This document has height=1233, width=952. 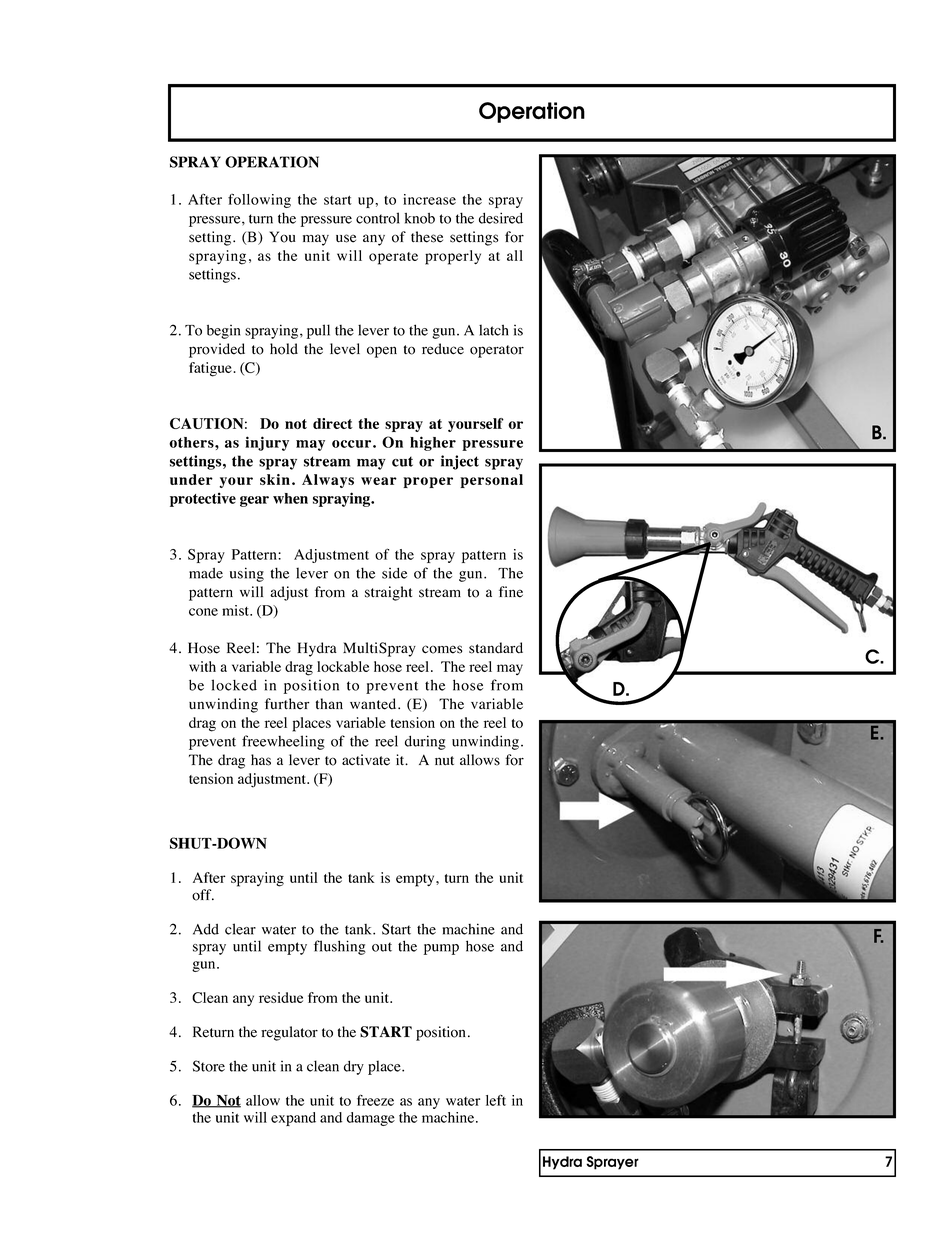 What do you see at coordinates (234, 685) in the document?
I see `locked` at bounding box center [234, 685].
